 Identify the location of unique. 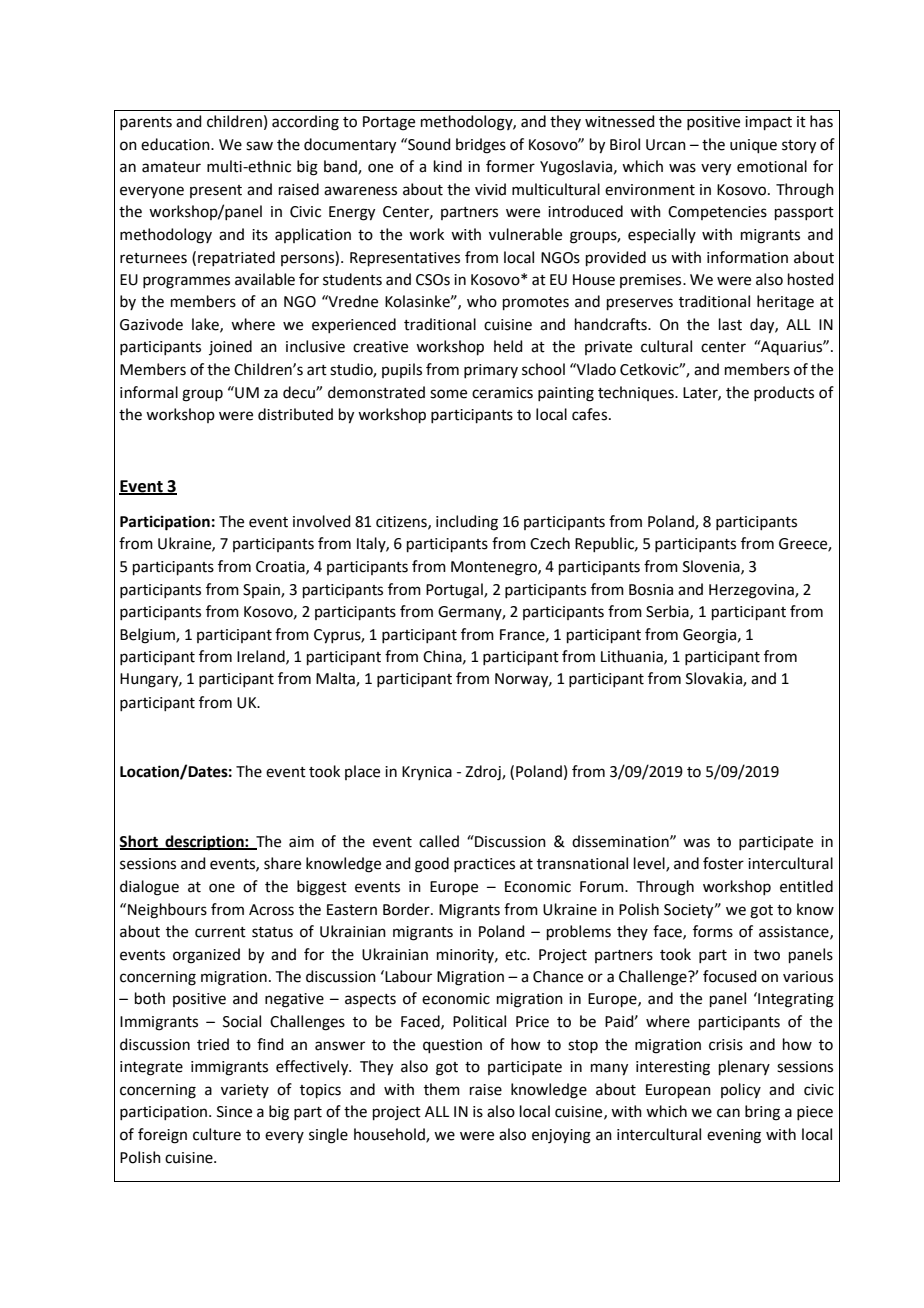
(753, 146).
